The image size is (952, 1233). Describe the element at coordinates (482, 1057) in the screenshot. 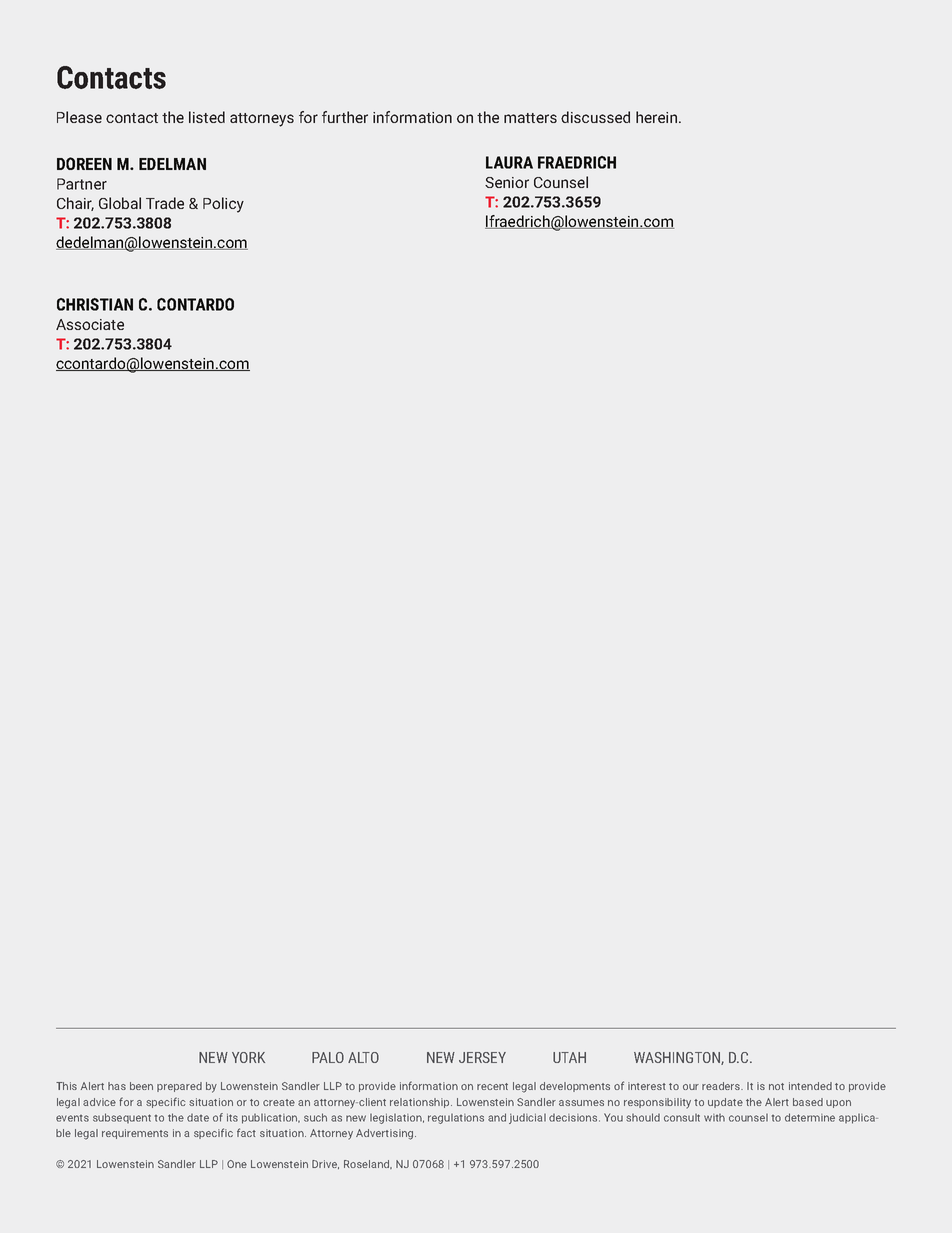

I see `JERSEY` at that location.
